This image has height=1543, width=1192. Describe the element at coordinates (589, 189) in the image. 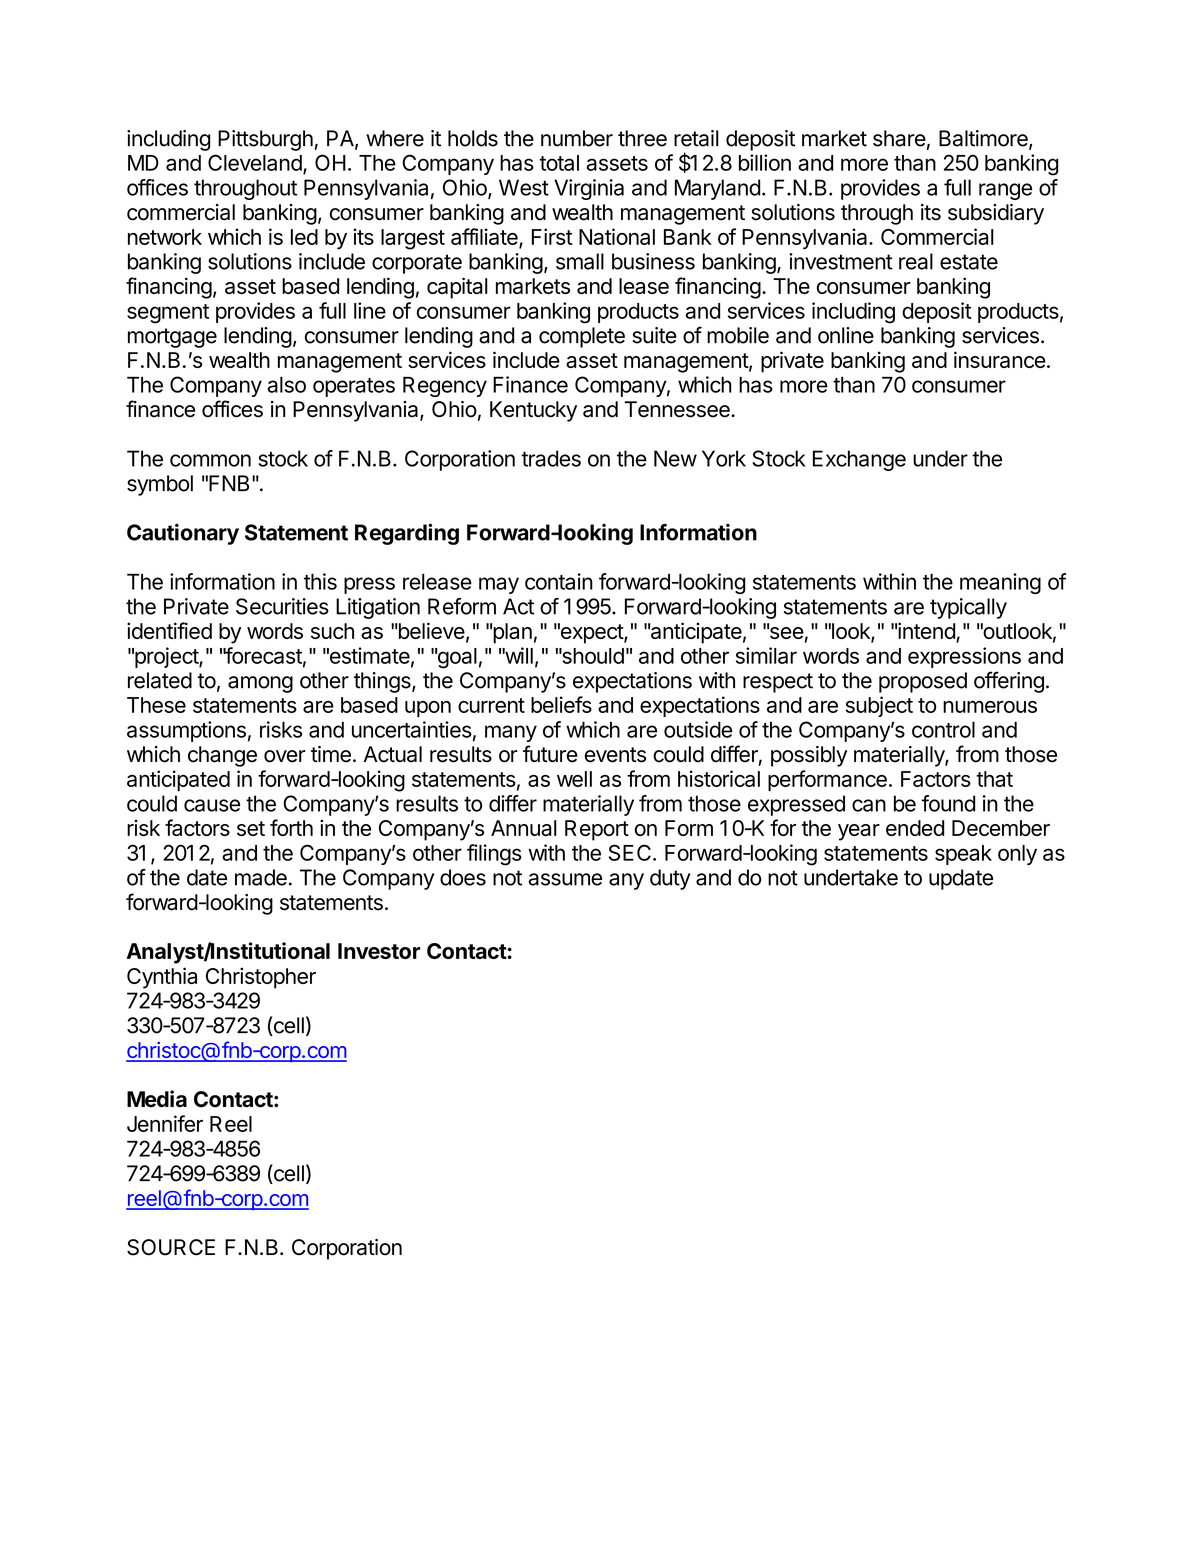

I see `Virginia` at that location.
